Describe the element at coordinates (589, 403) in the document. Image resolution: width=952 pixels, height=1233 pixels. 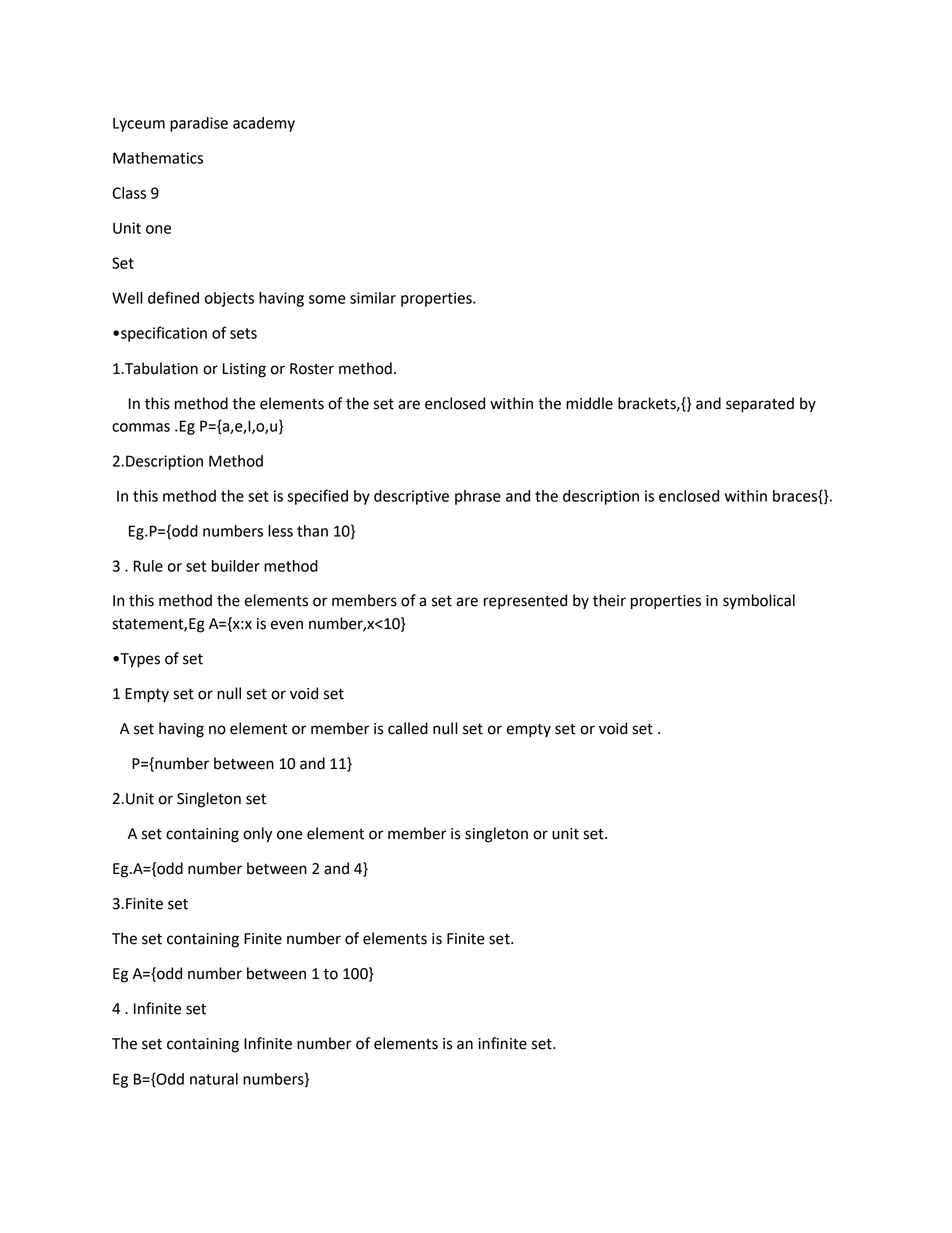
I see `middle` at that location.
